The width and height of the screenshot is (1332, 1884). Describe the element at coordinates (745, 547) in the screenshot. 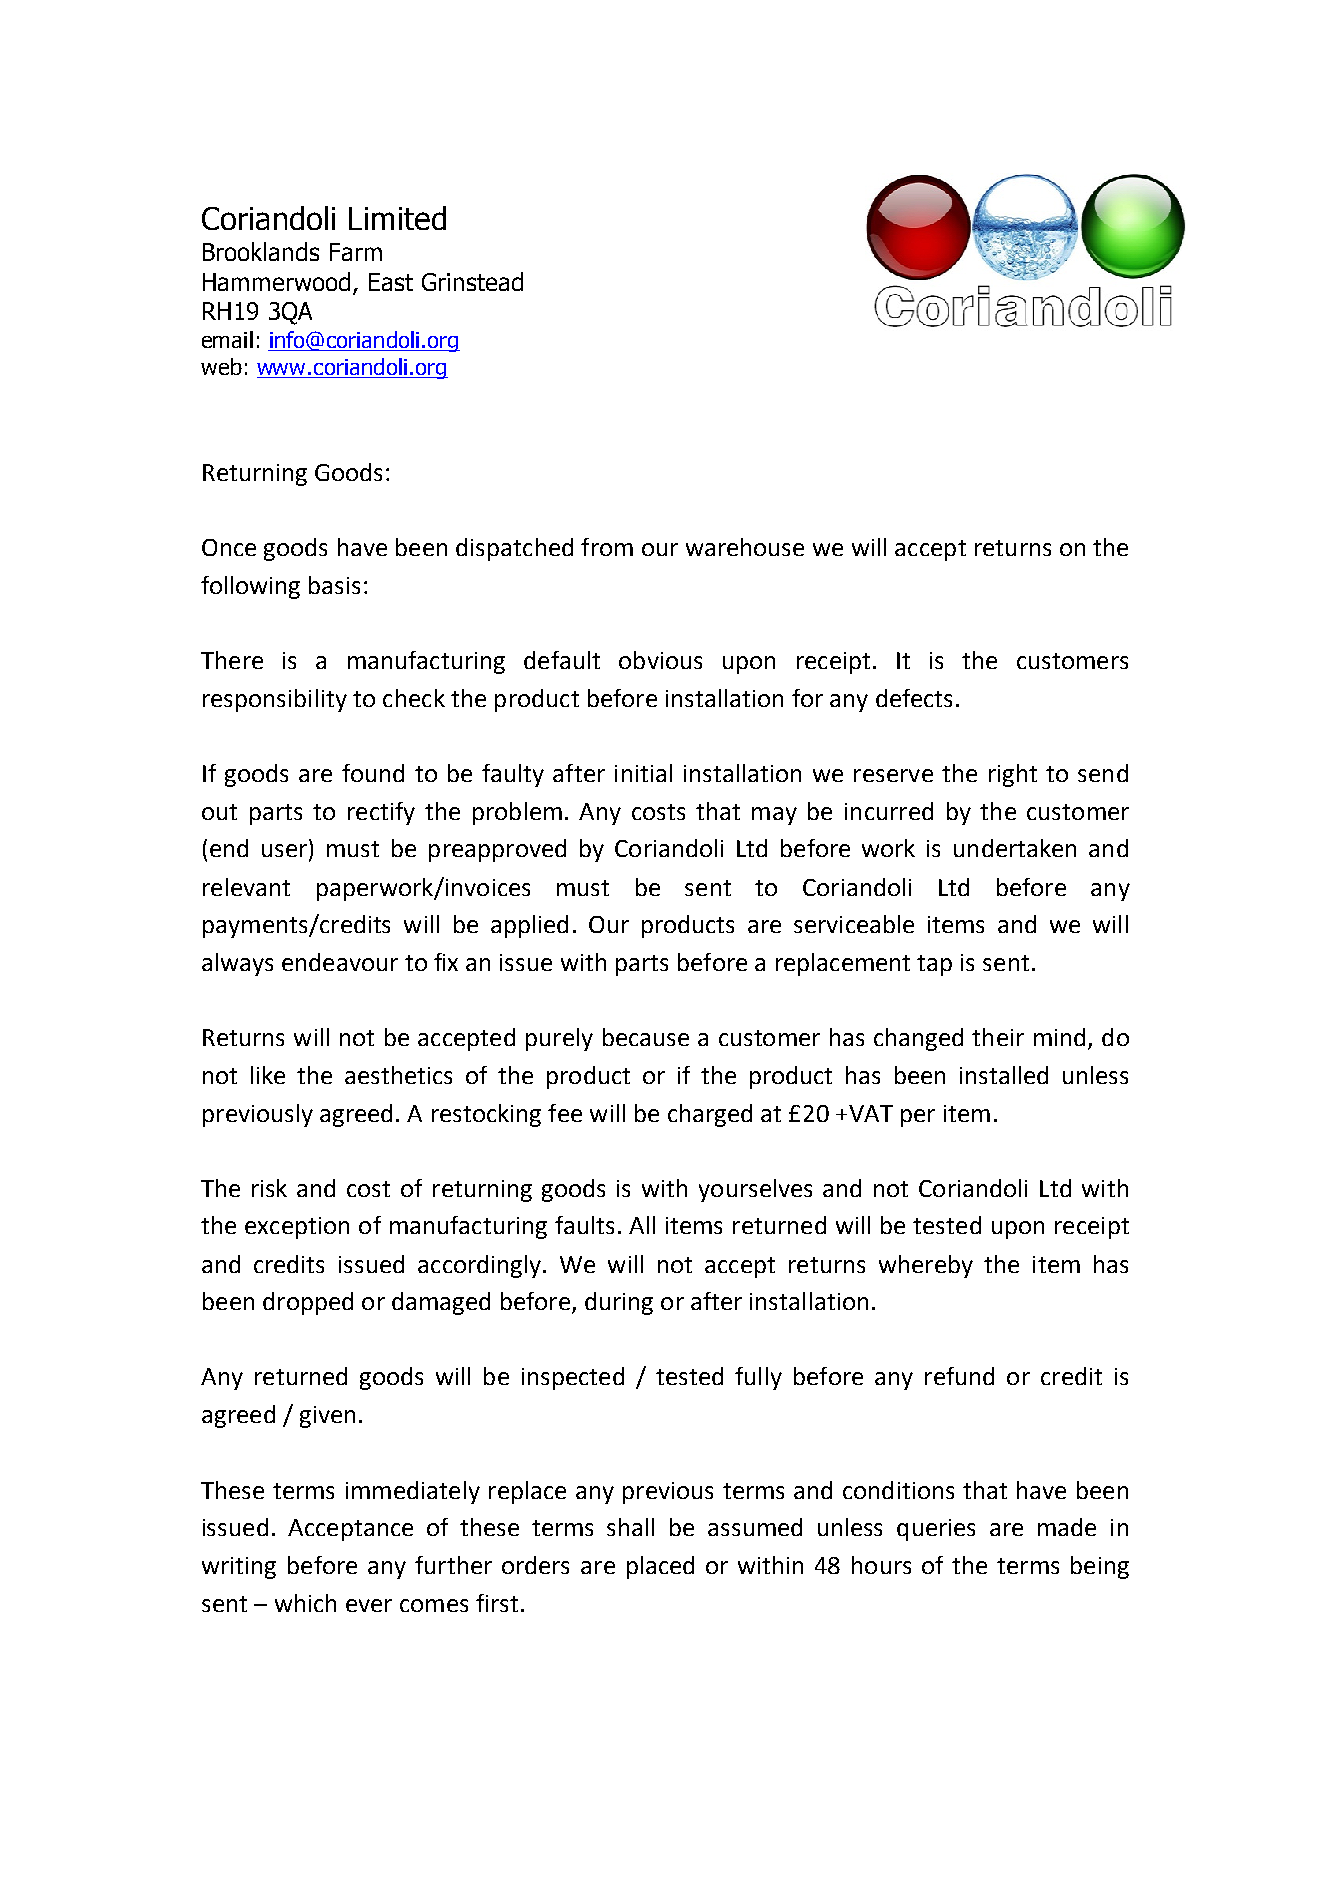

I see `warehouse` at that location.
